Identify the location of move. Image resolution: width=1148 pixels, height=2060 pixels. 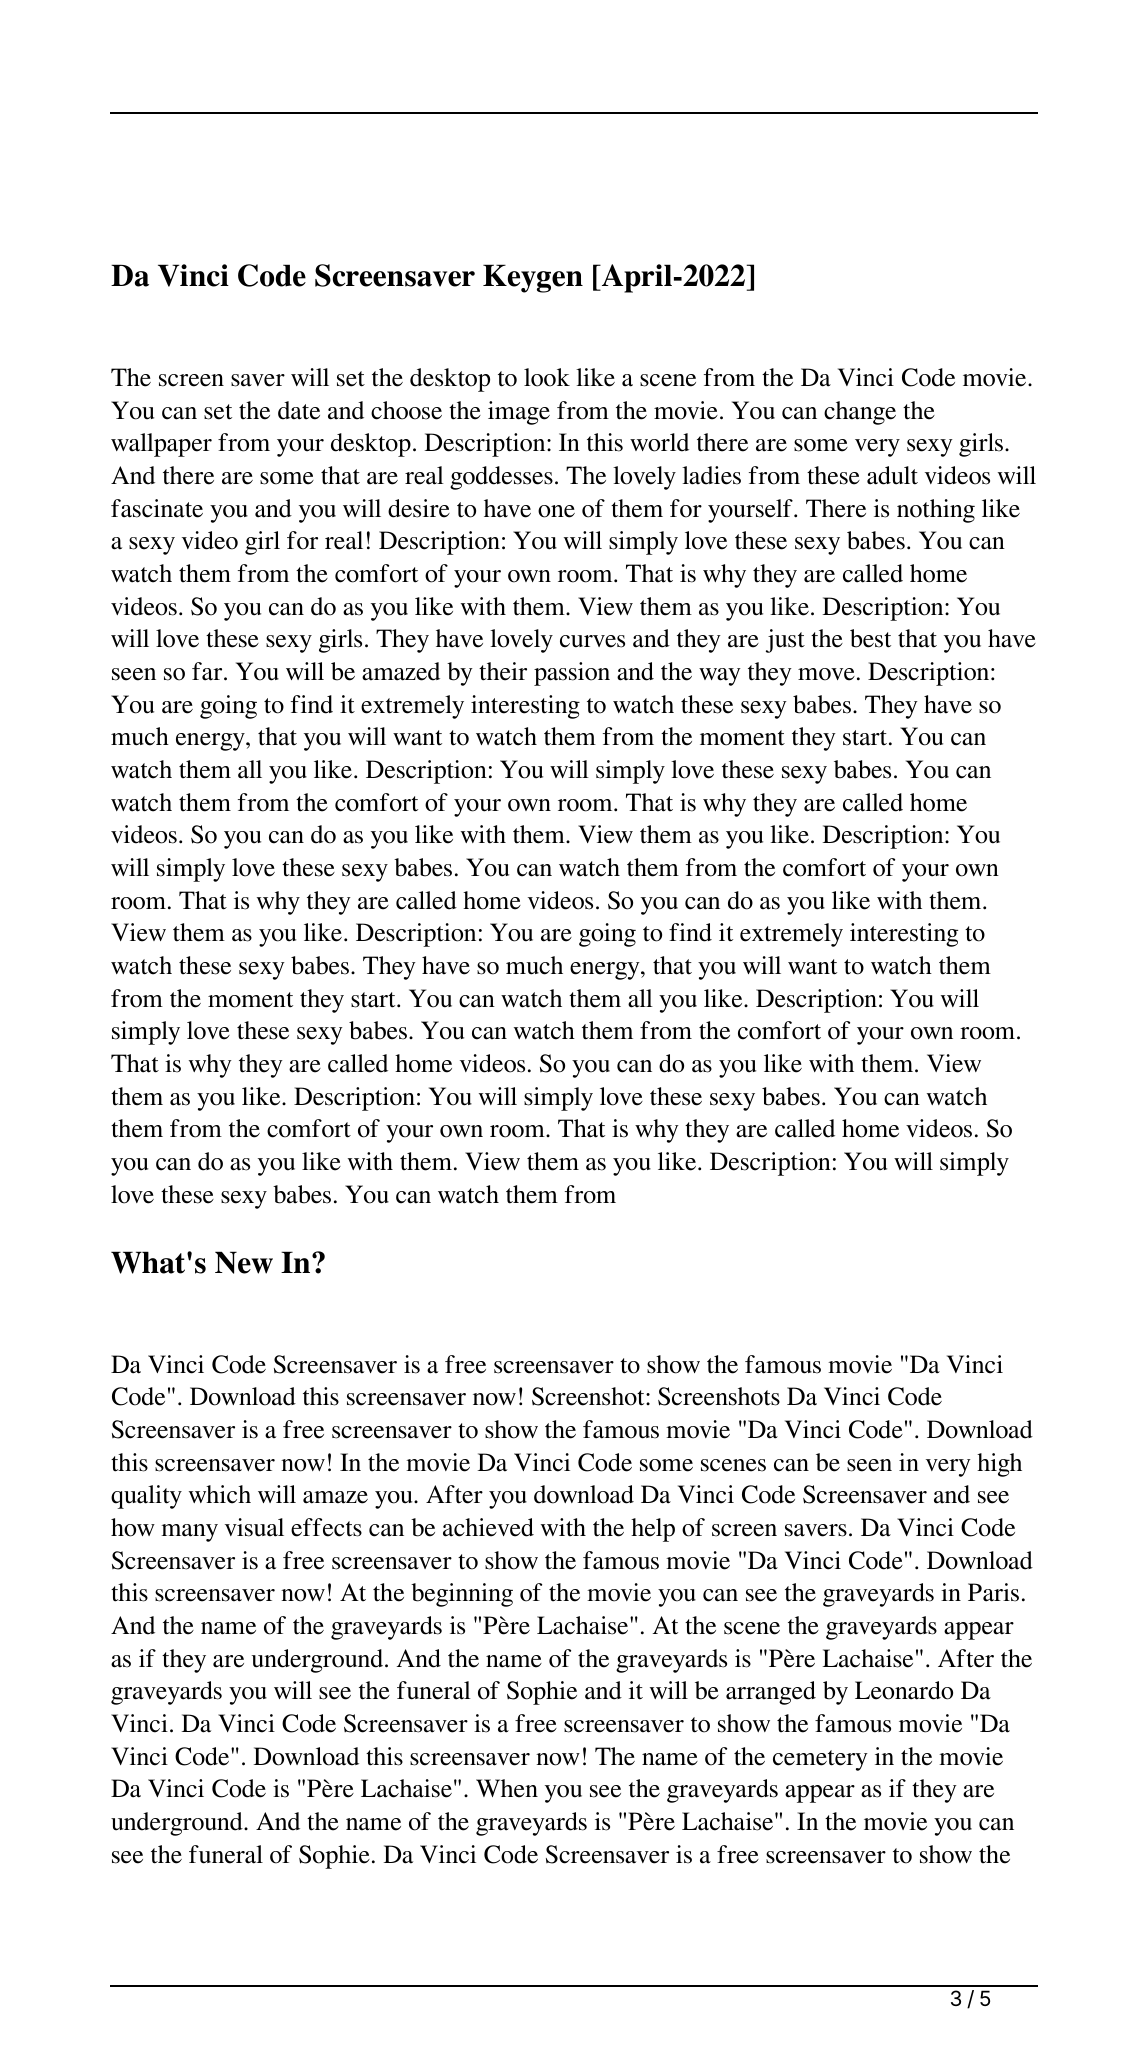
(826, 674).
